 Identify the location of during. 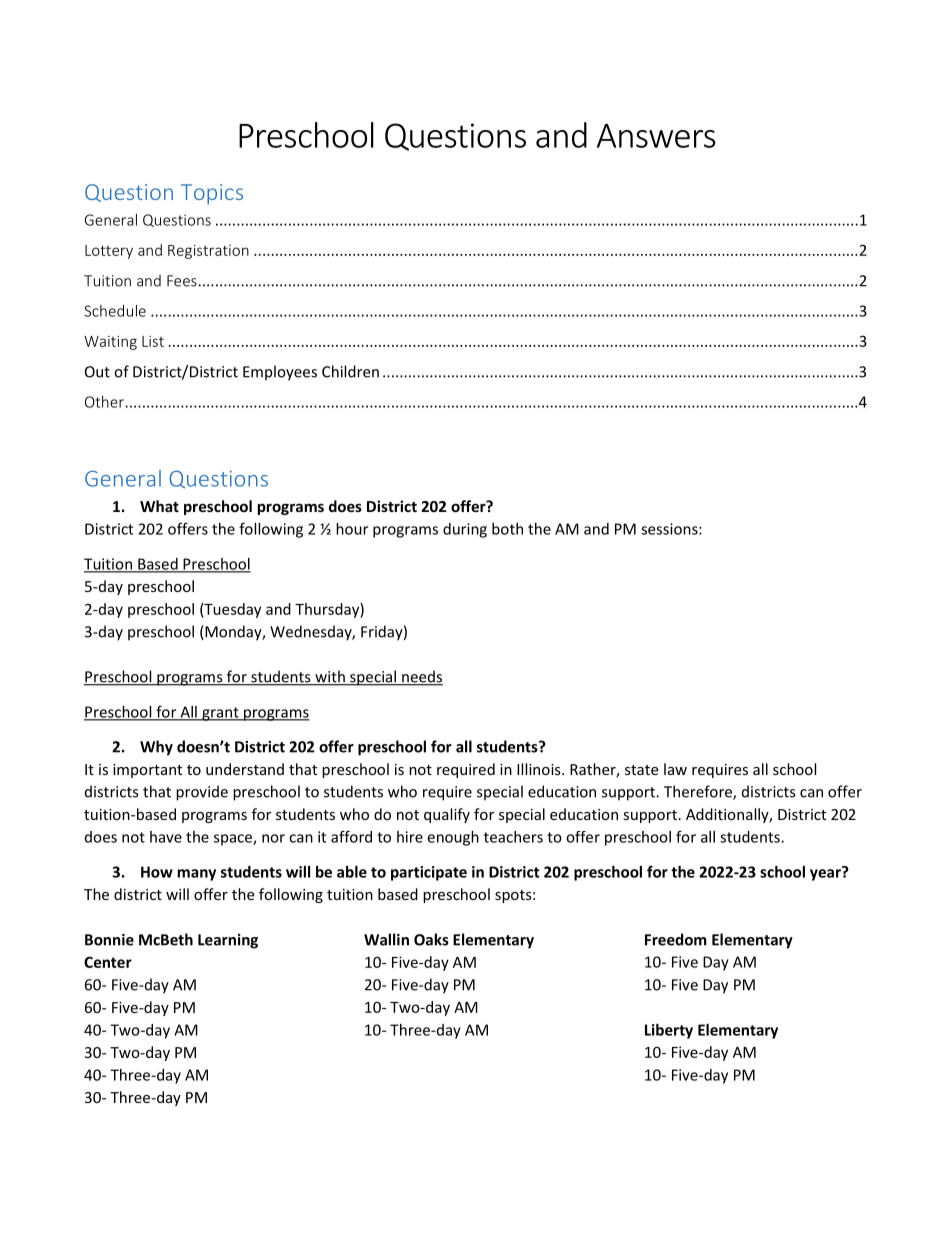
(465, 530).
